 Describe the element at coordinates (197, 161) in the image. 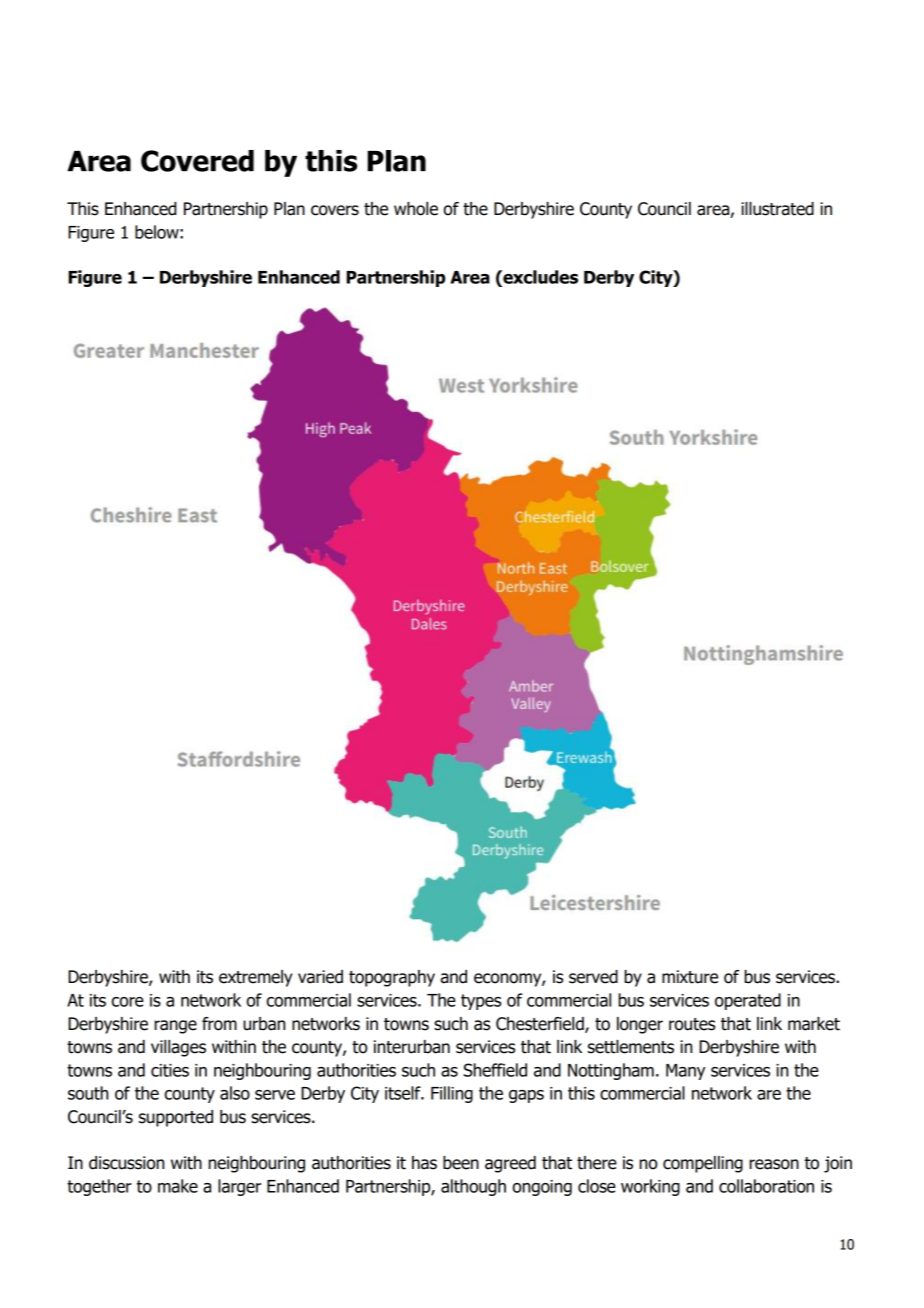

I see `Covered` at that location.
